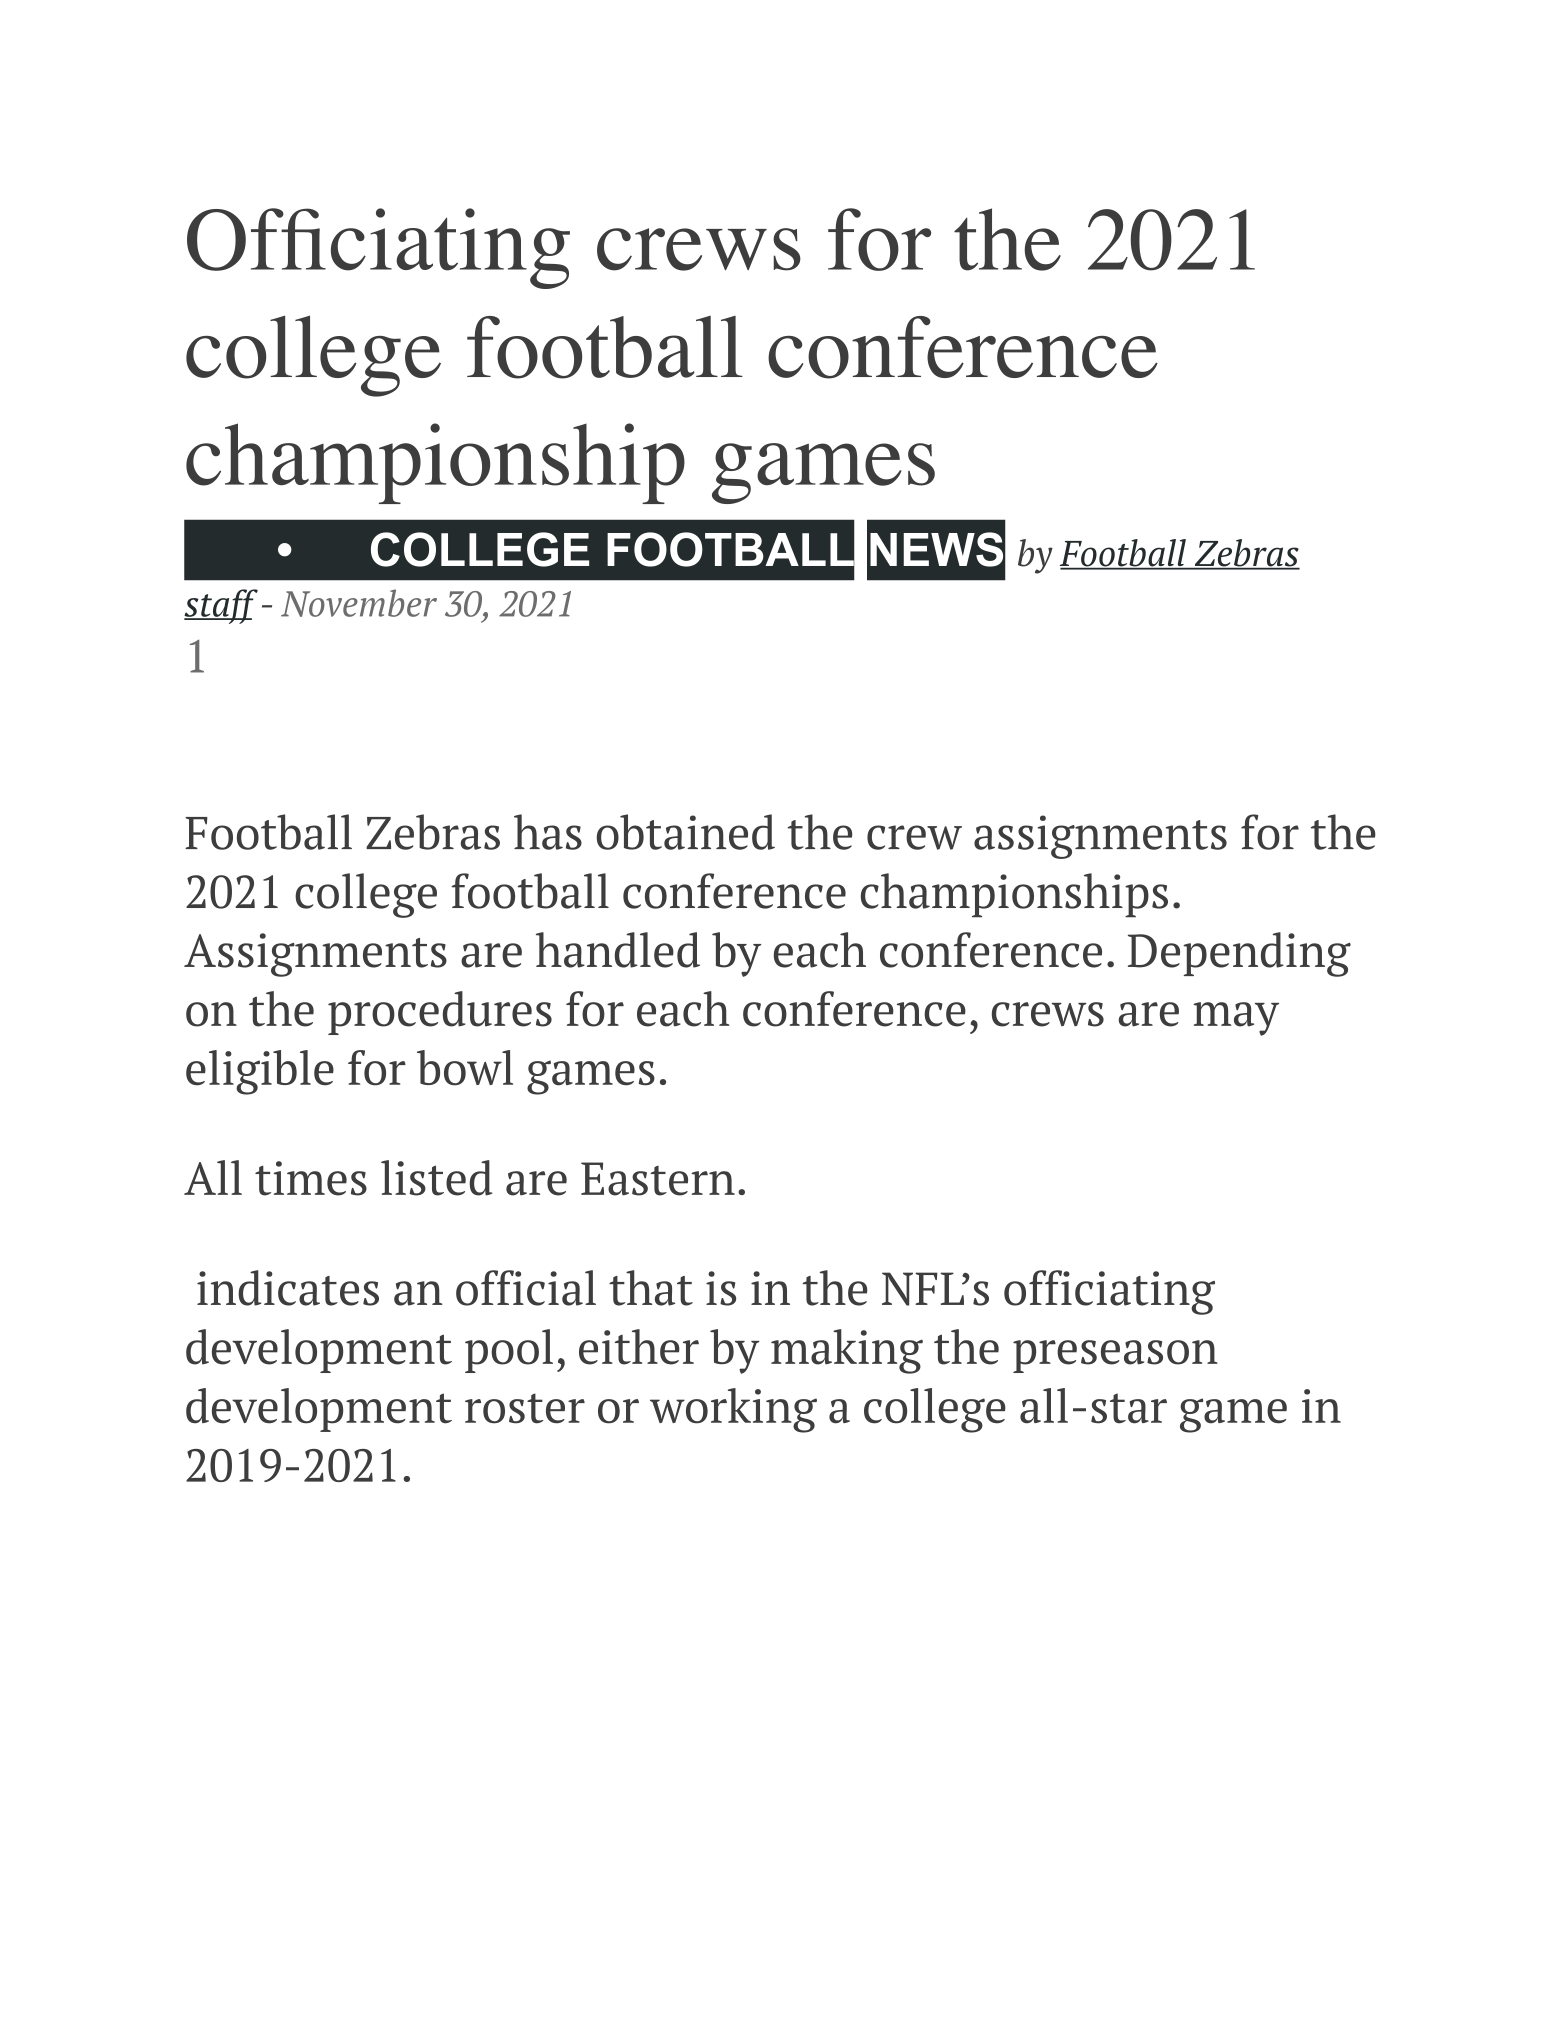 This screenshot has height=2028, width=1567. I want to click on obtained, so click(686, 832).
